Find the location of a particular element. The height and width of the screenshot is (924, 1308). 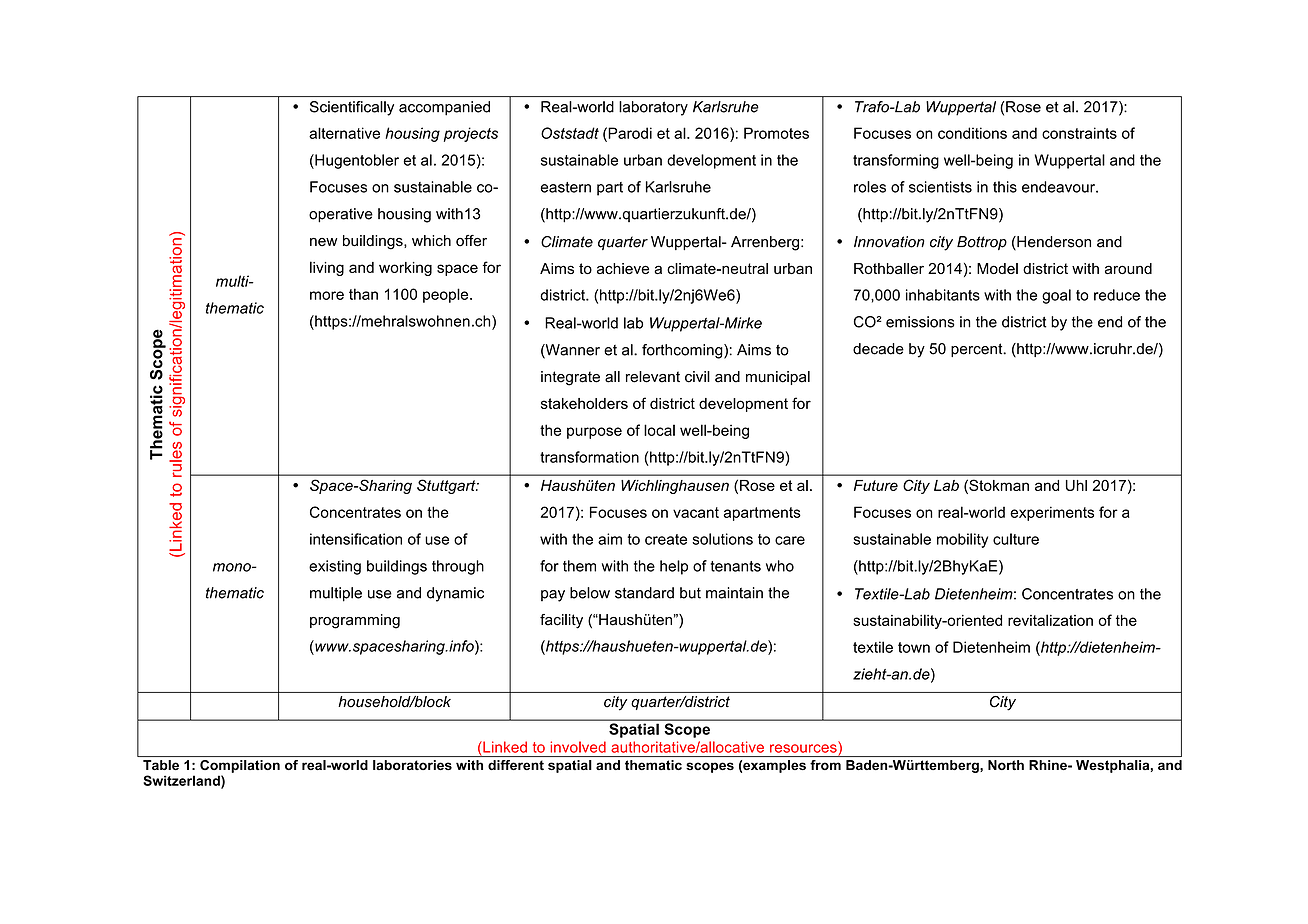

Table is located at coordinates (161, 765).
